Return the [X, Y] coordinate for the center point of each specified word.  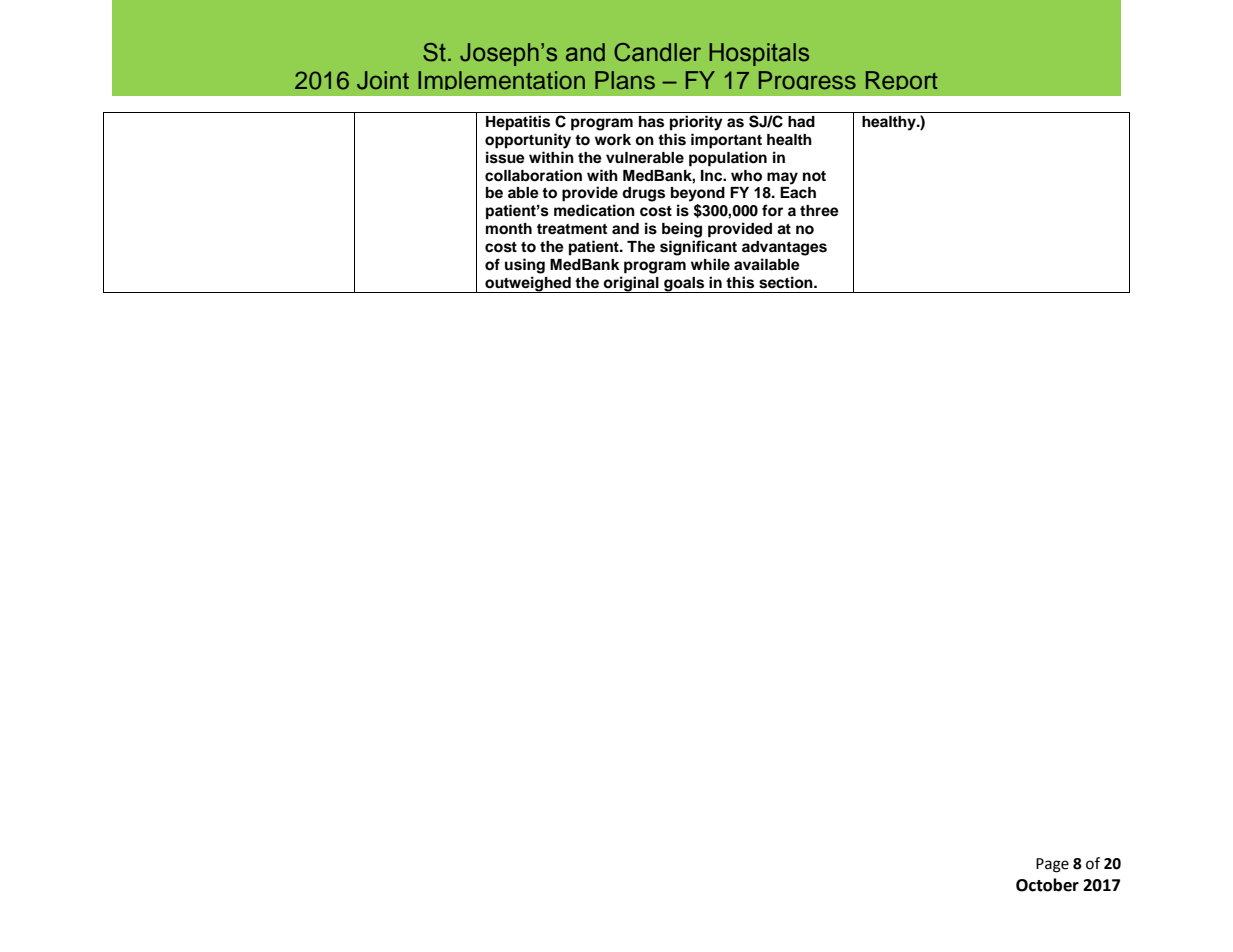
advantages [784, 248]
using [525, 266]
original [631, 284]
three [819, 211]
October [1047, 885]
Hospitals [759, 54]
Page [1052, 865]
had [801, 121]
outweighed [528, 284]
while [710, 264]
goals [684, 285]
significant [698, 248]
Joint [383, 80]
